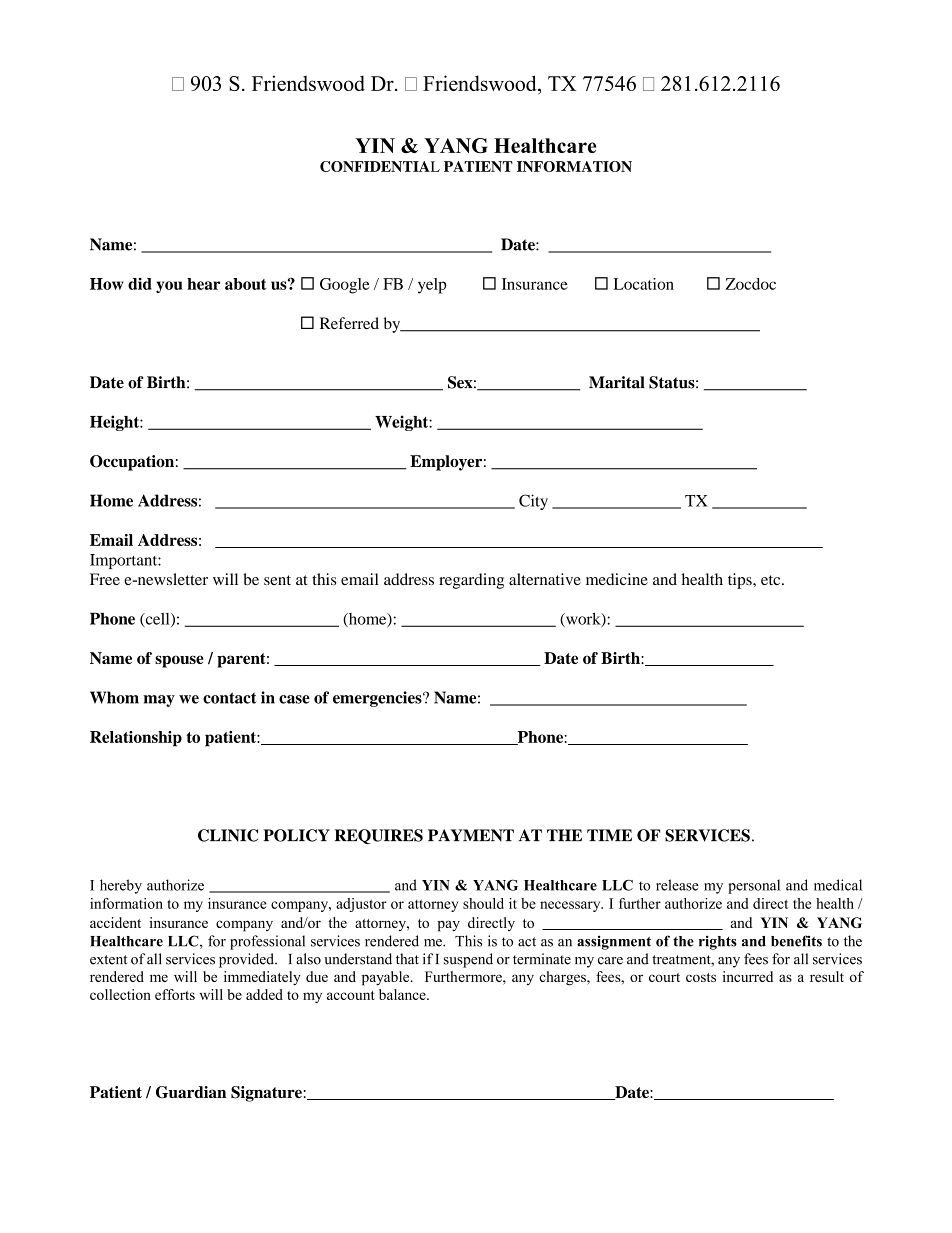 The width and height of the image is (952, 1233). What do you see at coordinates (179, 661) in the image?
I see `spouse` at bounding box center [179, 661].
